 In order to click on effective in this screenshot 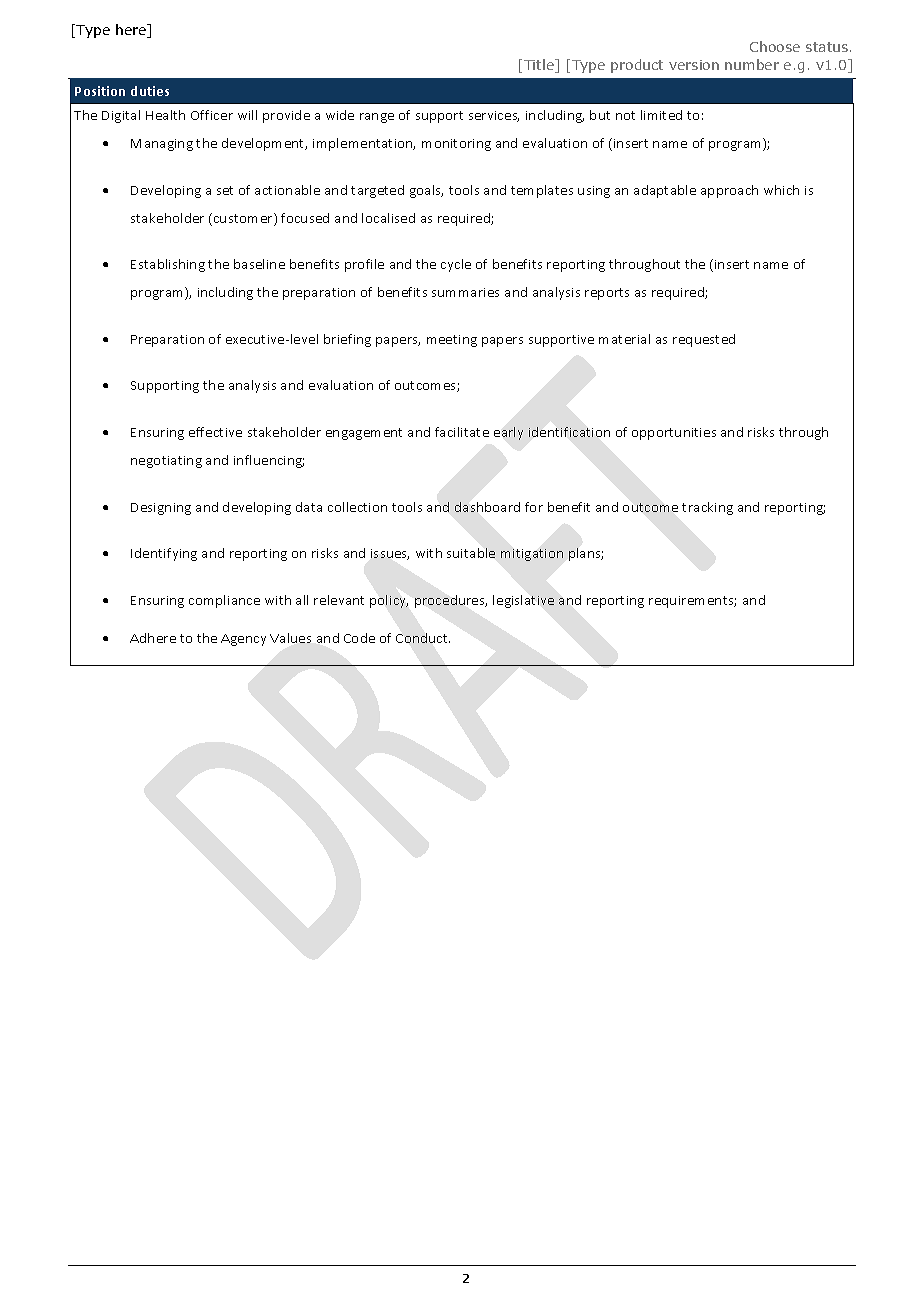, I will do `click(215, 432)`.
